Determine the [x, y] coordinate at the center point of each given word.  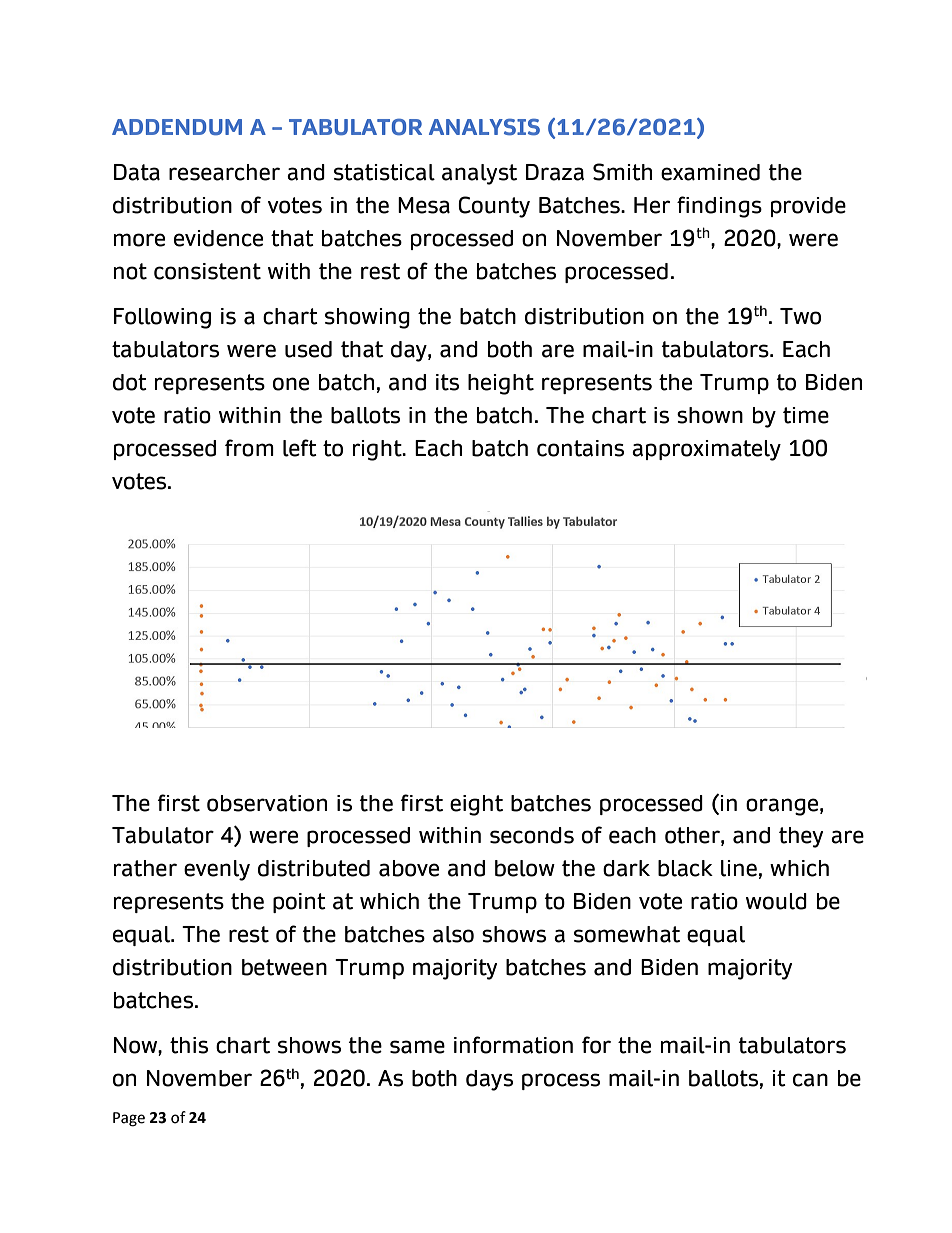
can [810, 1080]
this [189, 1045]
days [489, 1080]
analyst [479, 174]
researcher [224, 172]
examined [710, 172]
